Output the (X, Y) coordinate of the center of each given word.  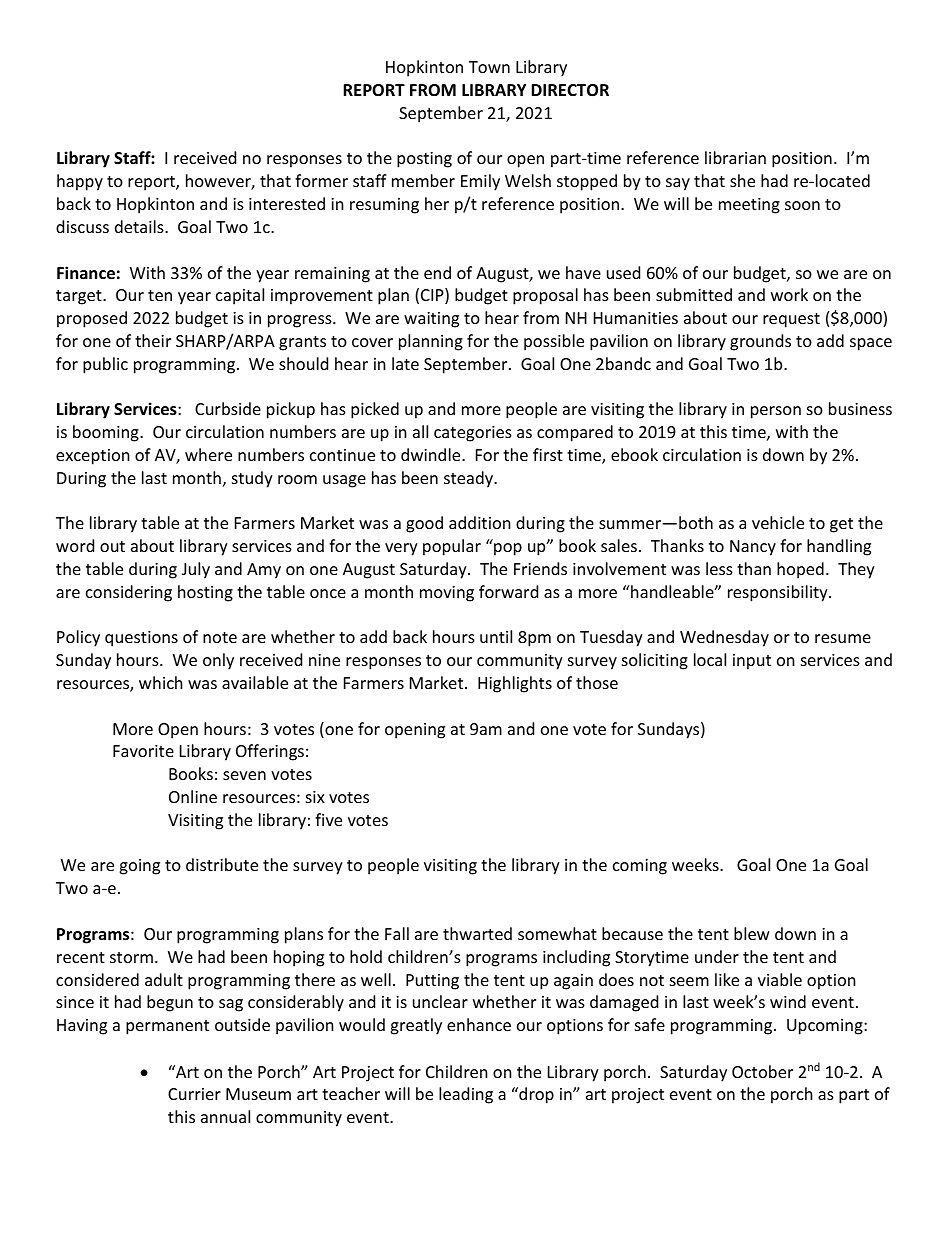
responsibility (779, 593)
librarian (735, 157)
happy (80, 182)
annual (225, 1116)
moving (447, 594)
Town (489, 67)
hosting (205, 593)
